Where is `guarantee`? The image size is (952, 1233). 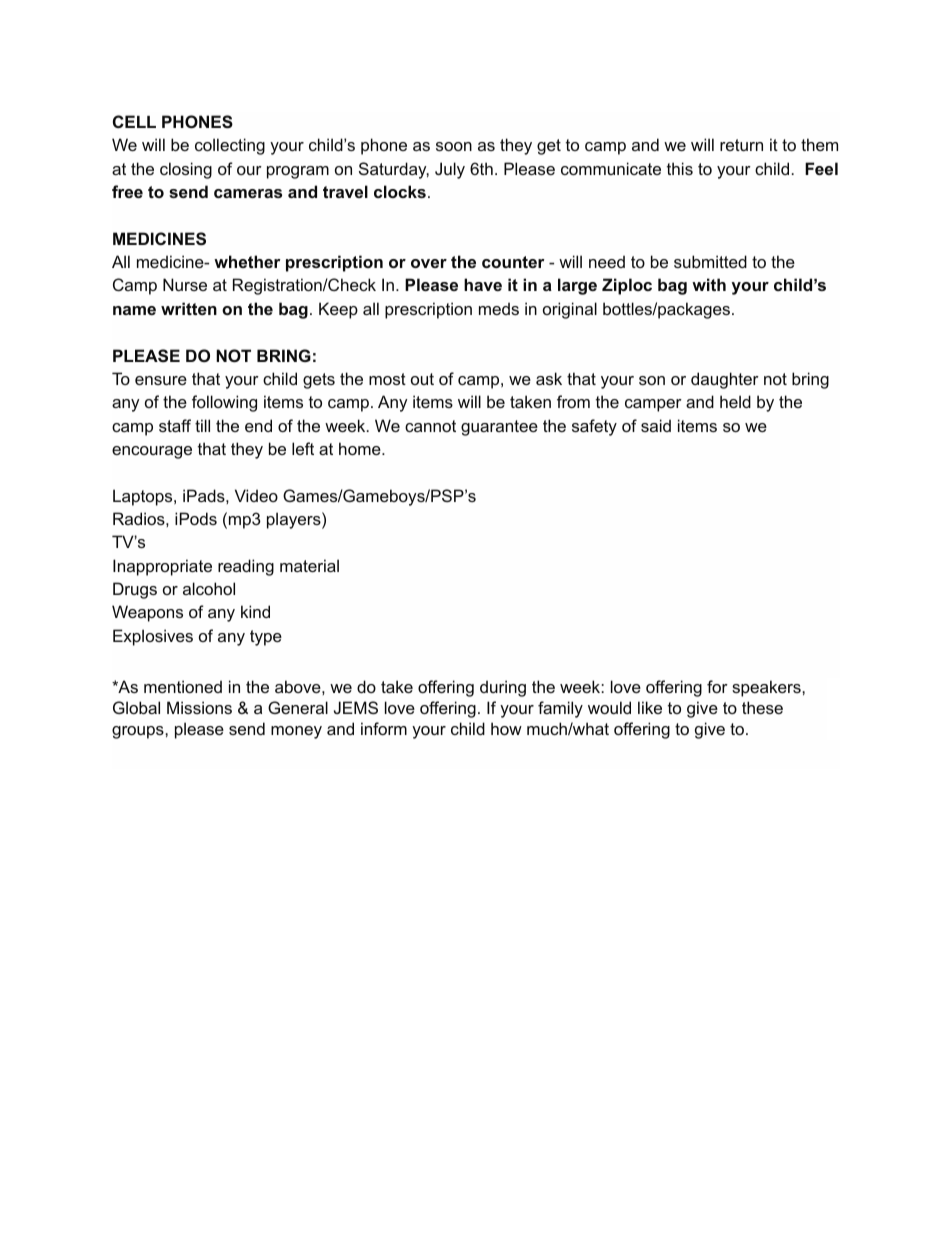
guarantee is located at coordinates (499, 428).
